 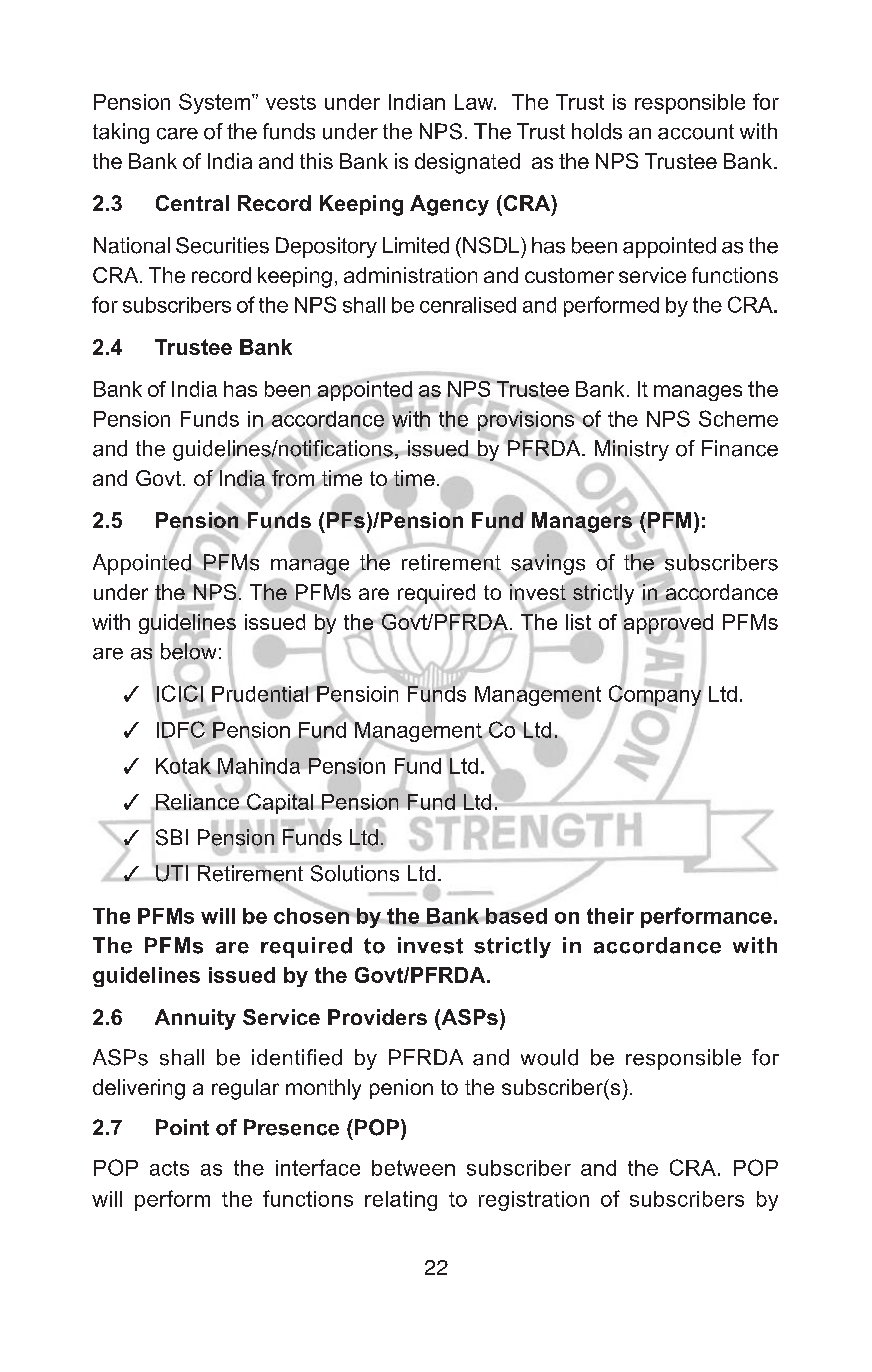 I want to click on below, so click(x=188, y=651).
